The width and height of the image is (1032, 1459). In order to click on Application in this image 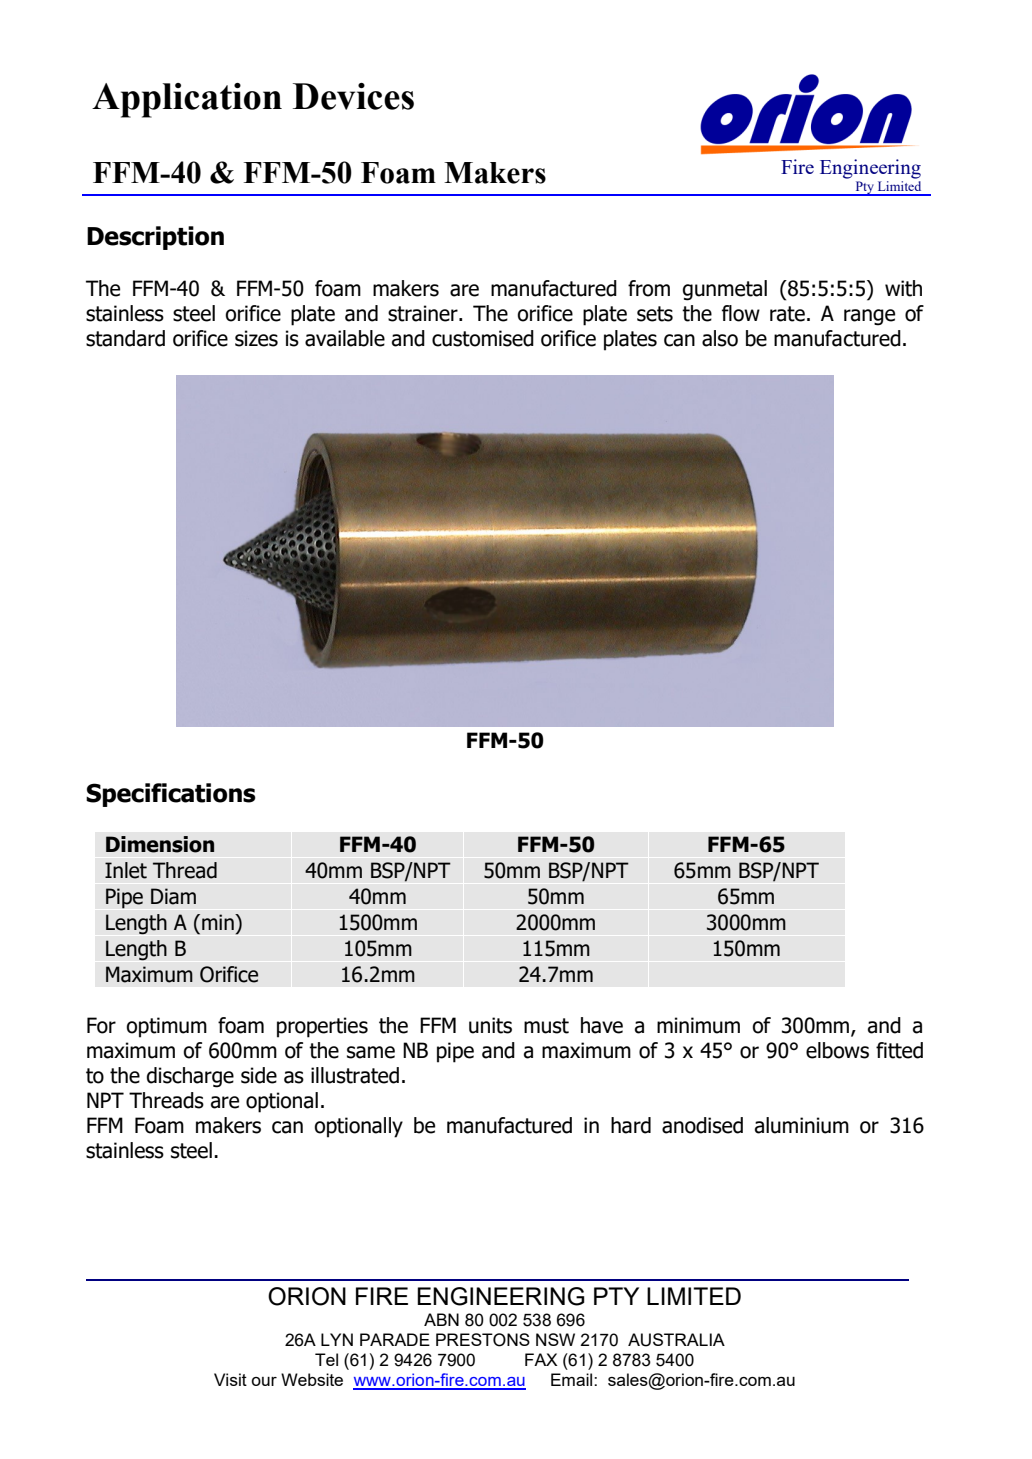, I will do `click(187, 100)`.
